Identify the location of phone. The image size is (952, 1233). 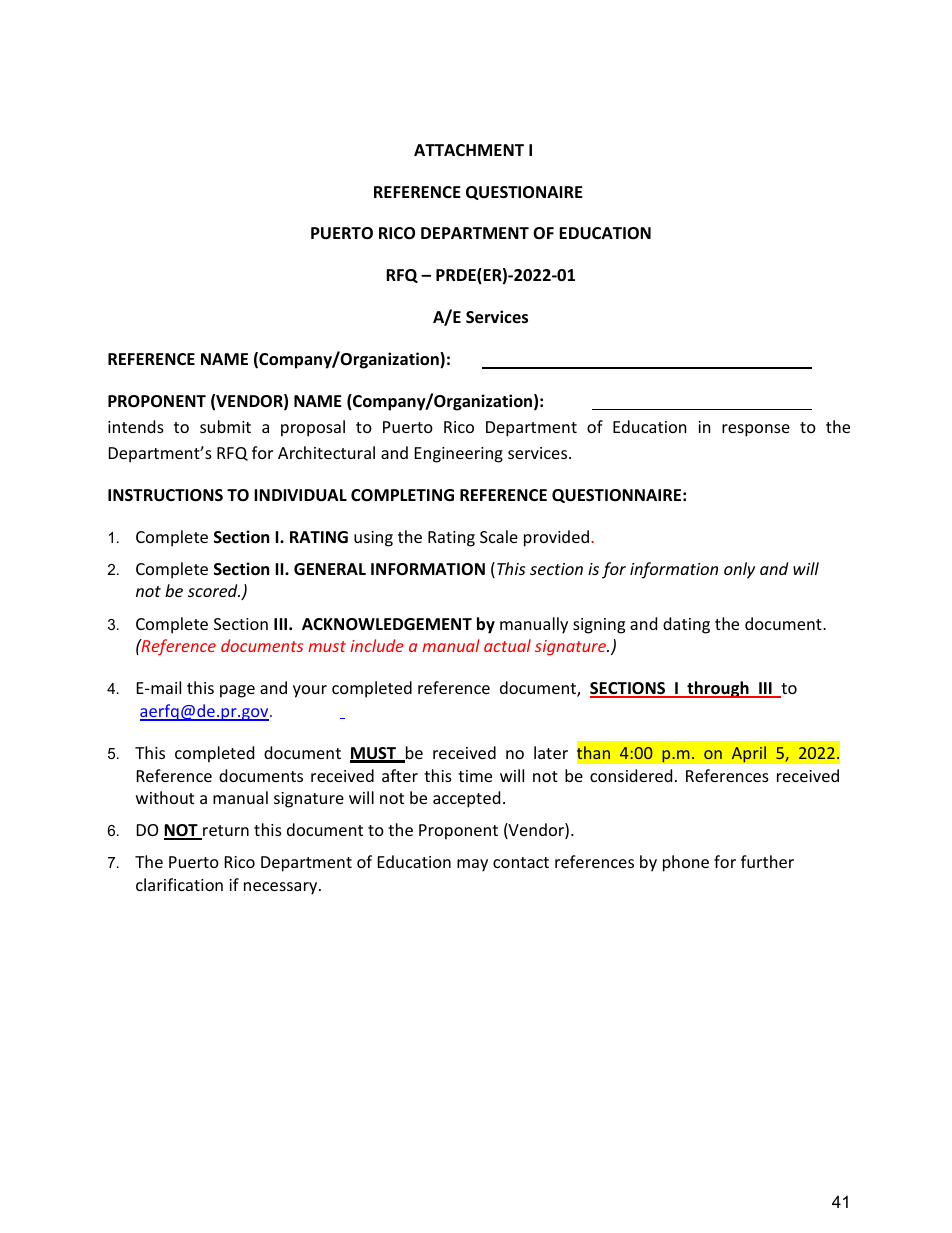
(686, 863).
